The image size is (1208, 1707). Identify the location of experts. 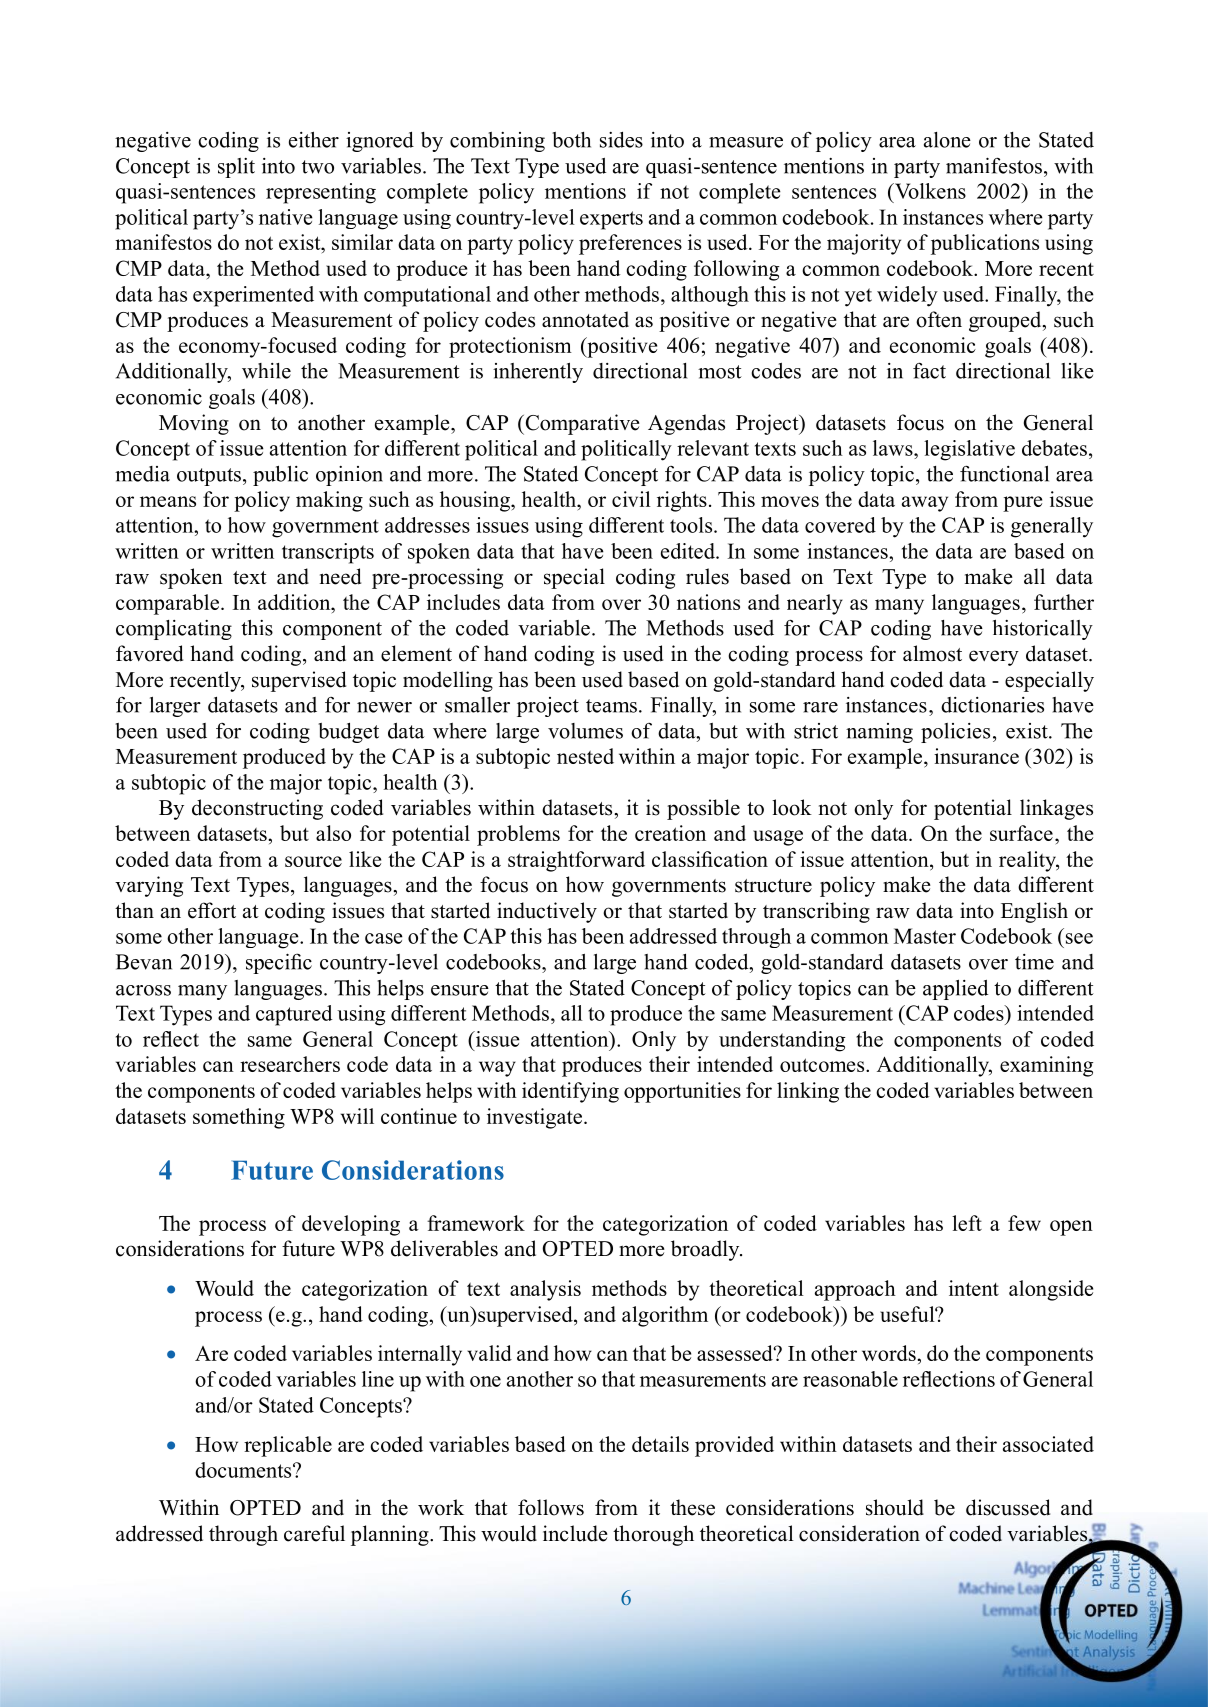
(611, 220).
